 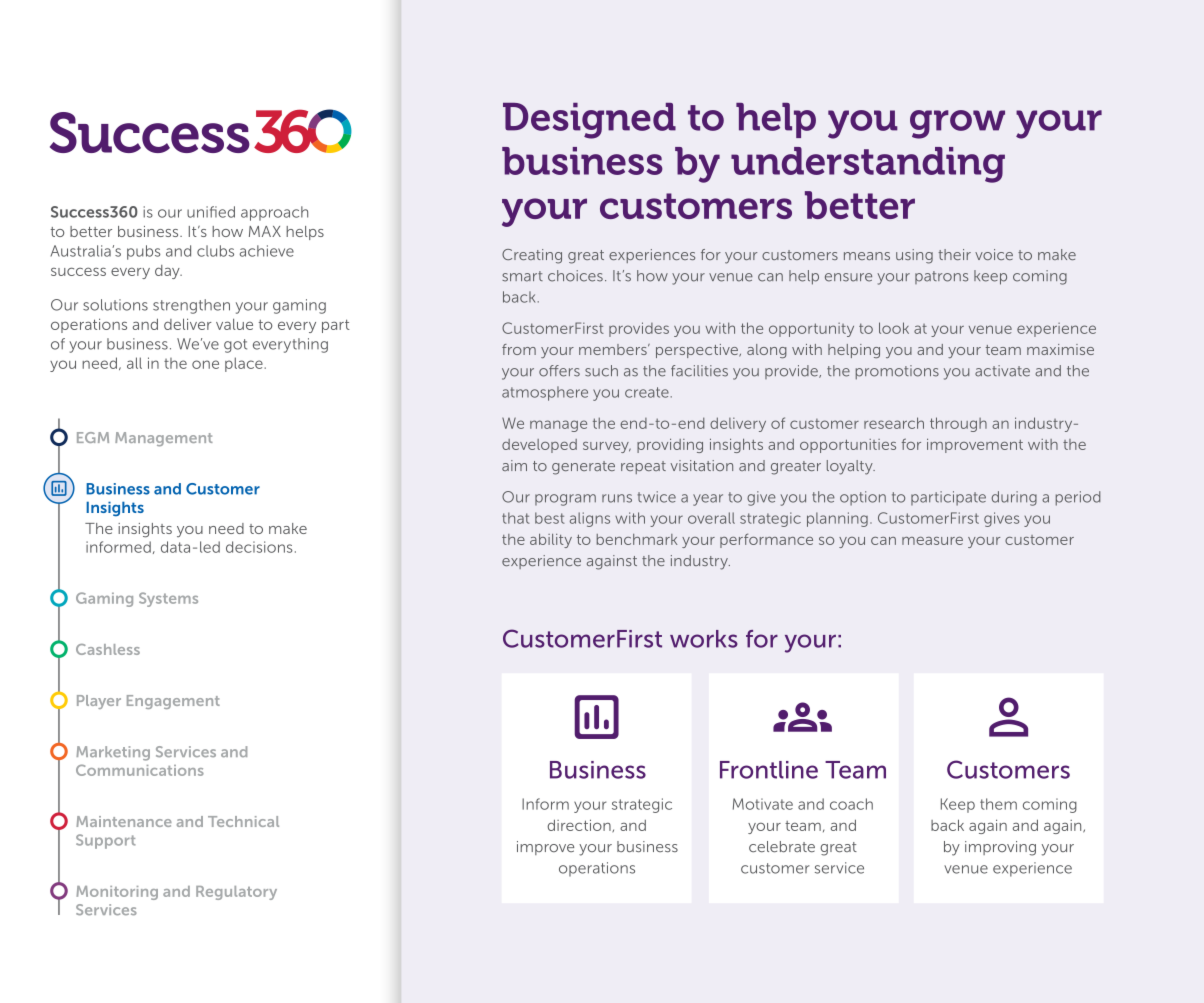 What do you see at coordinates (1014, 498) in the screenshot?
I see `during` at bounding box center [1014, 498].
